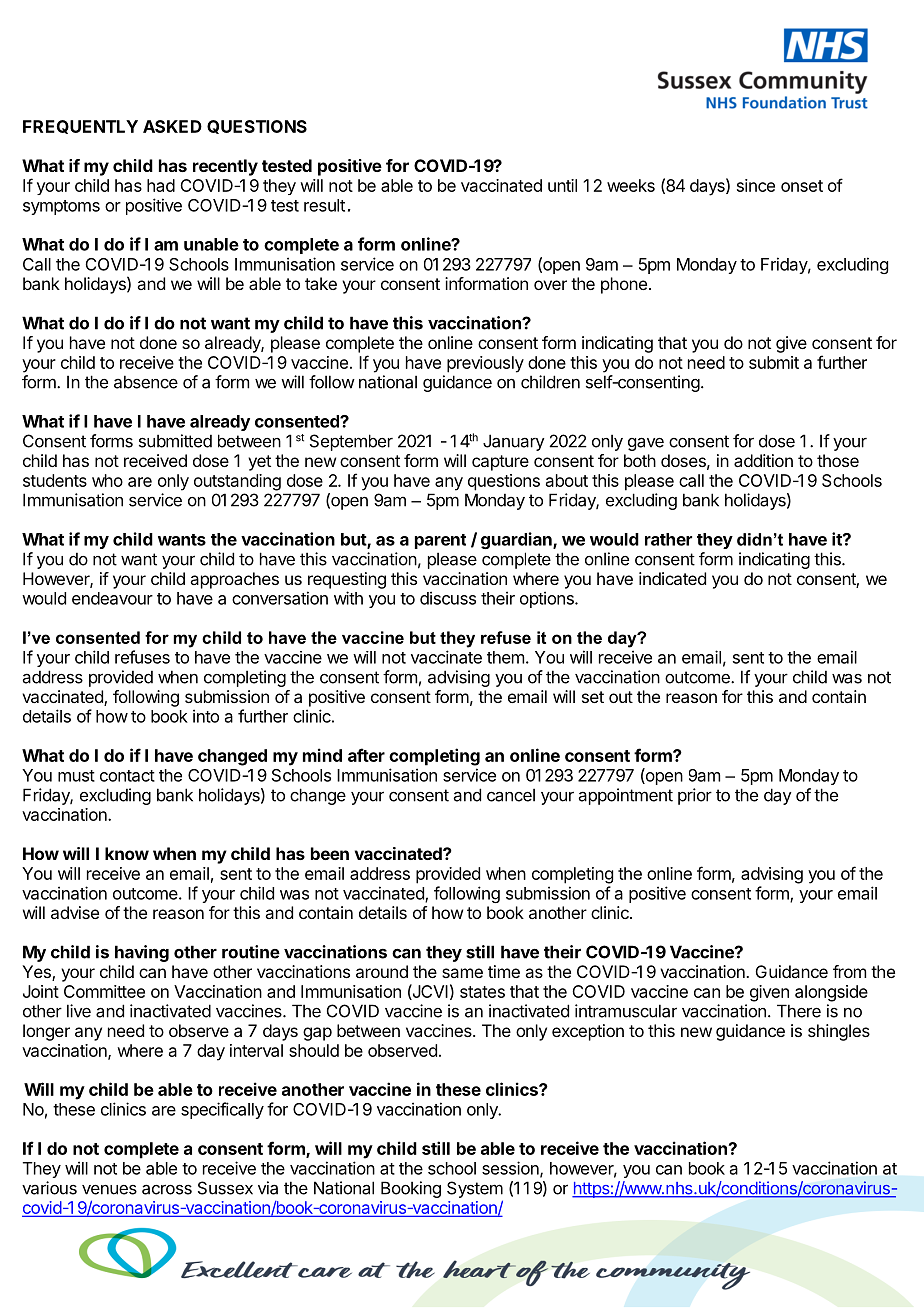 The width and height of the screenshot is (924, 1308). Describe the element at coordinates (672, 578) in the screenshot. I see `indicated` at that location.
